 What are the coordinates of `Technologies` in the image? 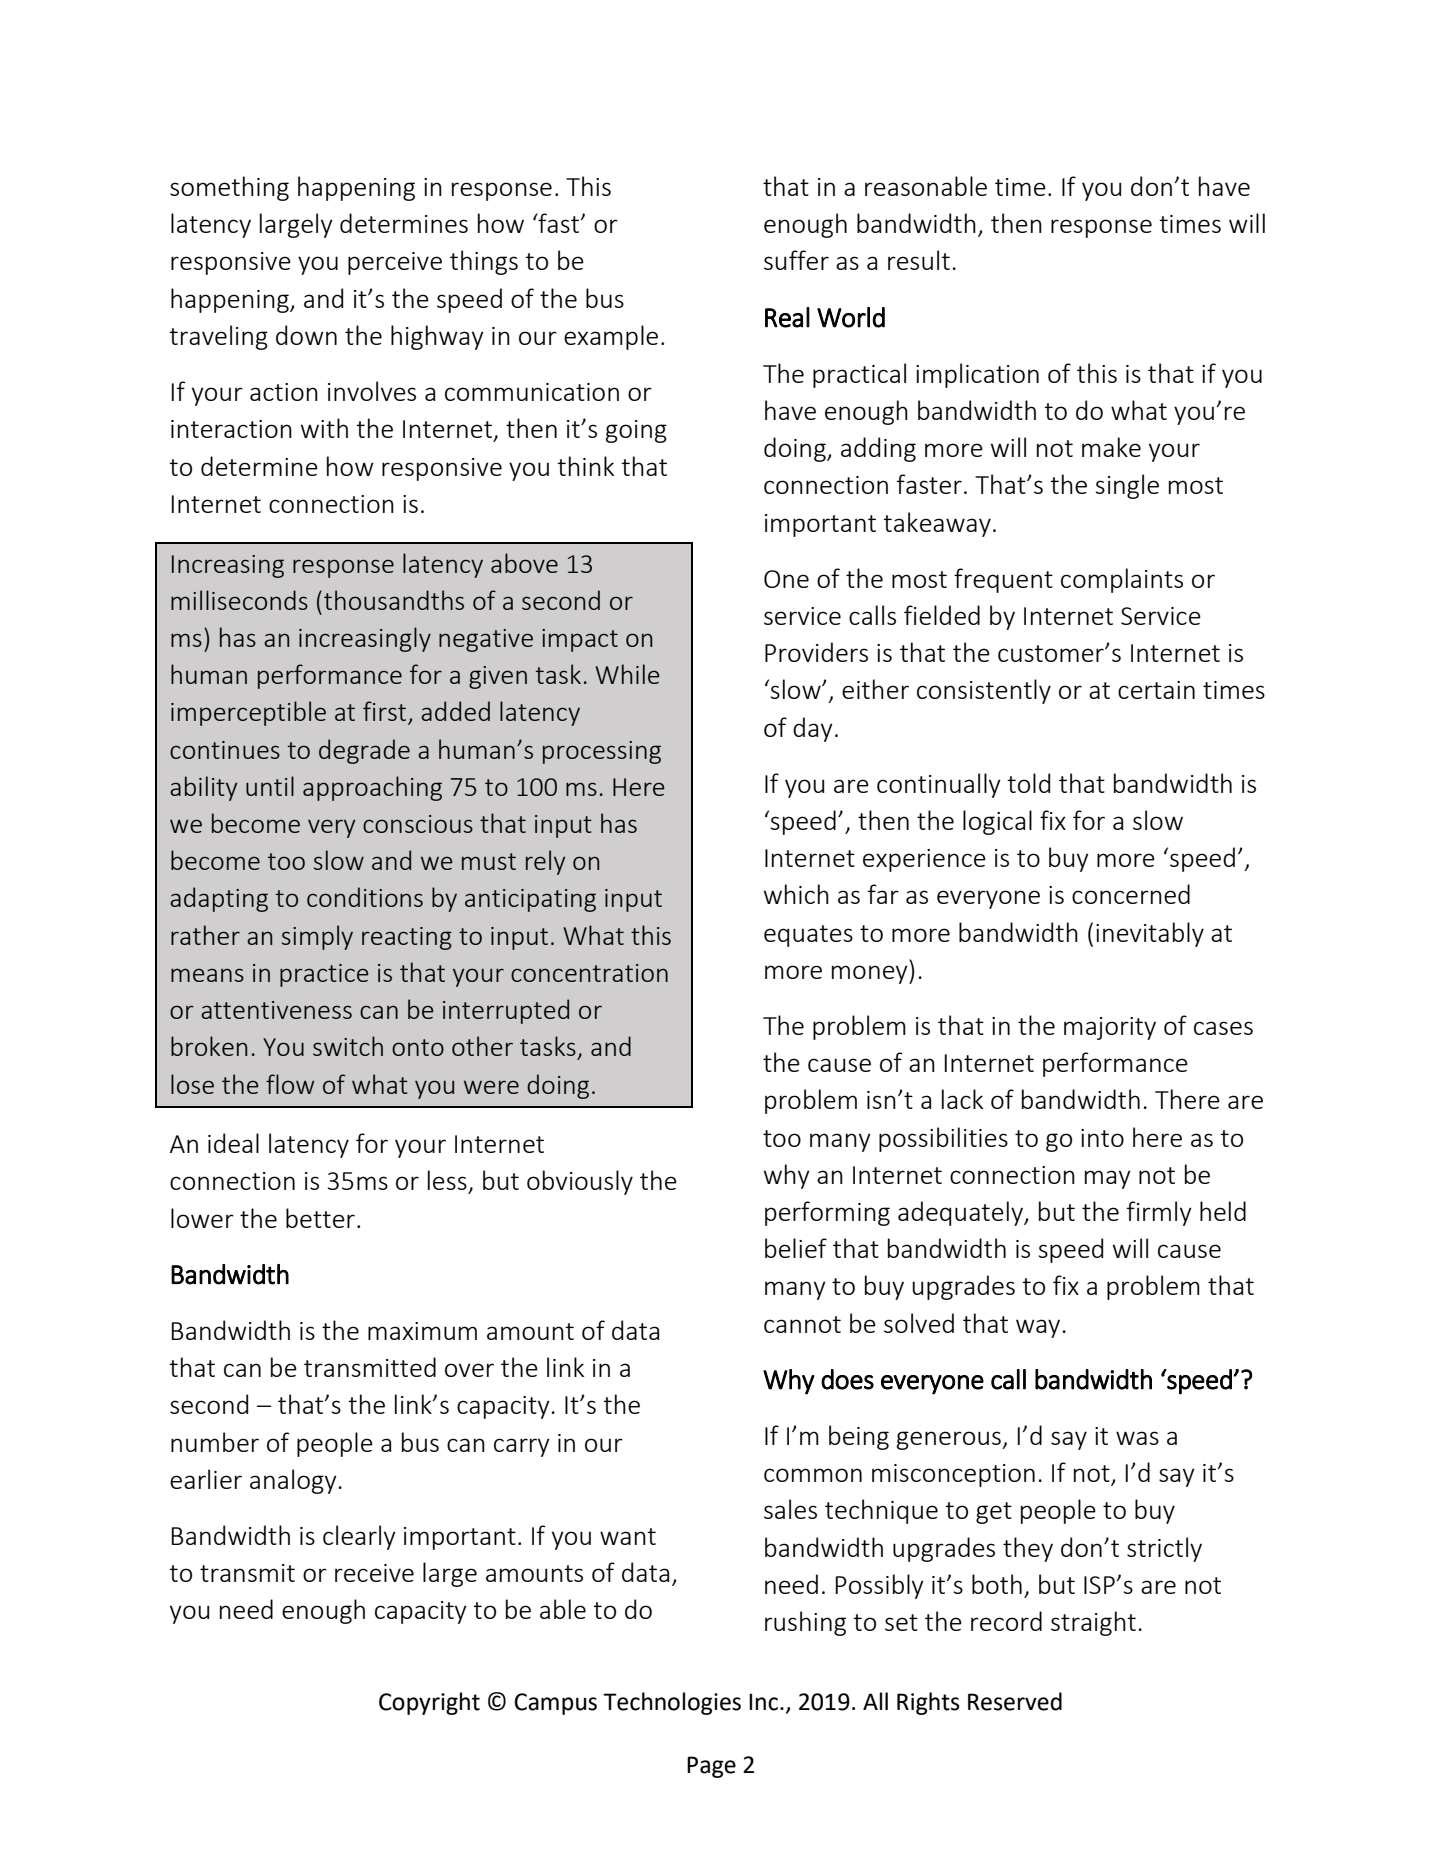 It's located at (672, 1703).
